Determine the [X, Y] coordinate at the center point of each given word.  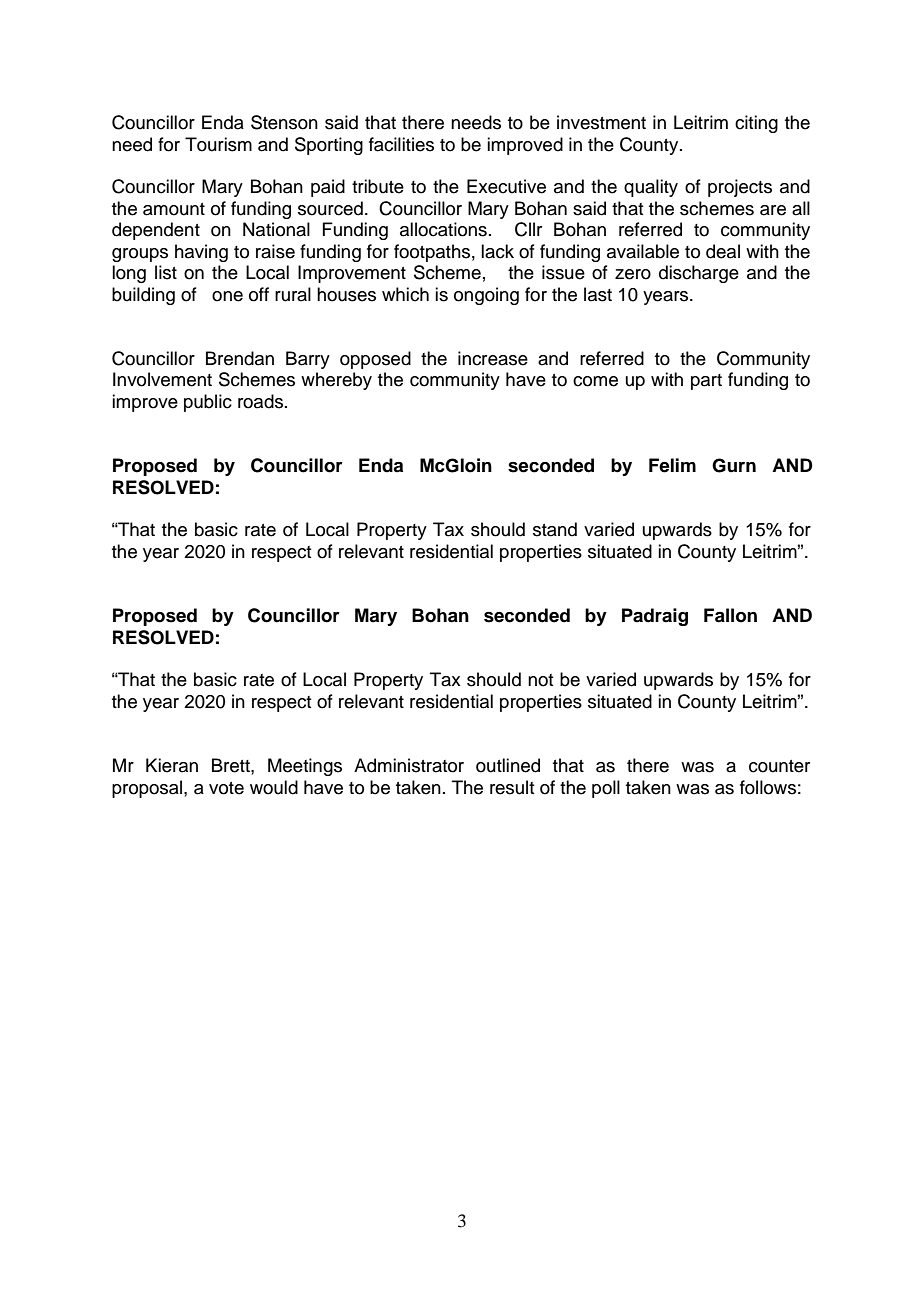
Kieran [172, 765]
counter [779, 766]
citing [756, 124]
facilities [401, 144]
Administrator [409, 765]
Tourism [218, 144]
